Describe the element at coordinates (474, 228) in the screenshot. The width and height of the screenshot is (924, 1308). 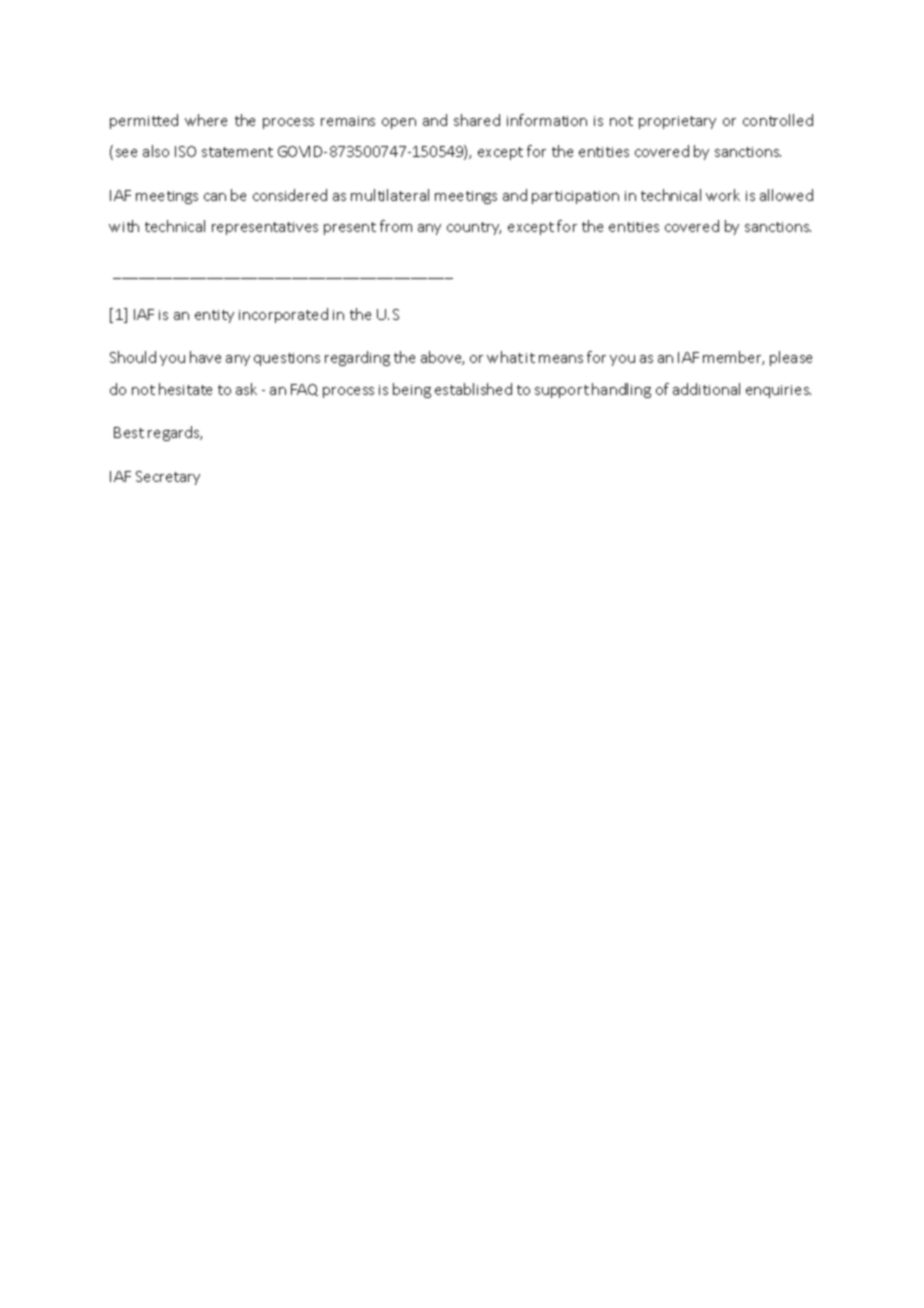
I see `country` at that location.
